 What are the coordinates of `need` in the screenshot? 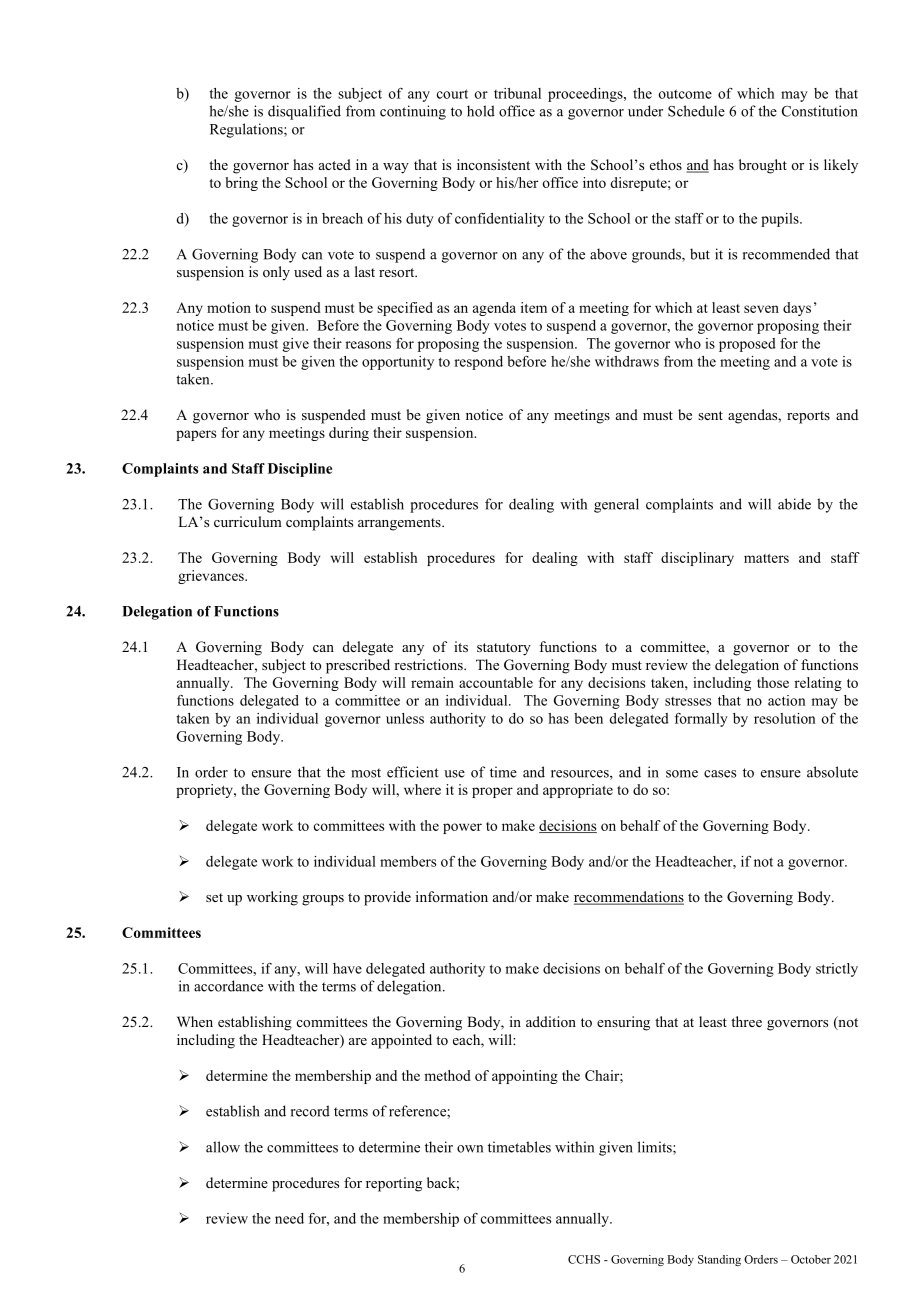 It's located at (289, 1218).
